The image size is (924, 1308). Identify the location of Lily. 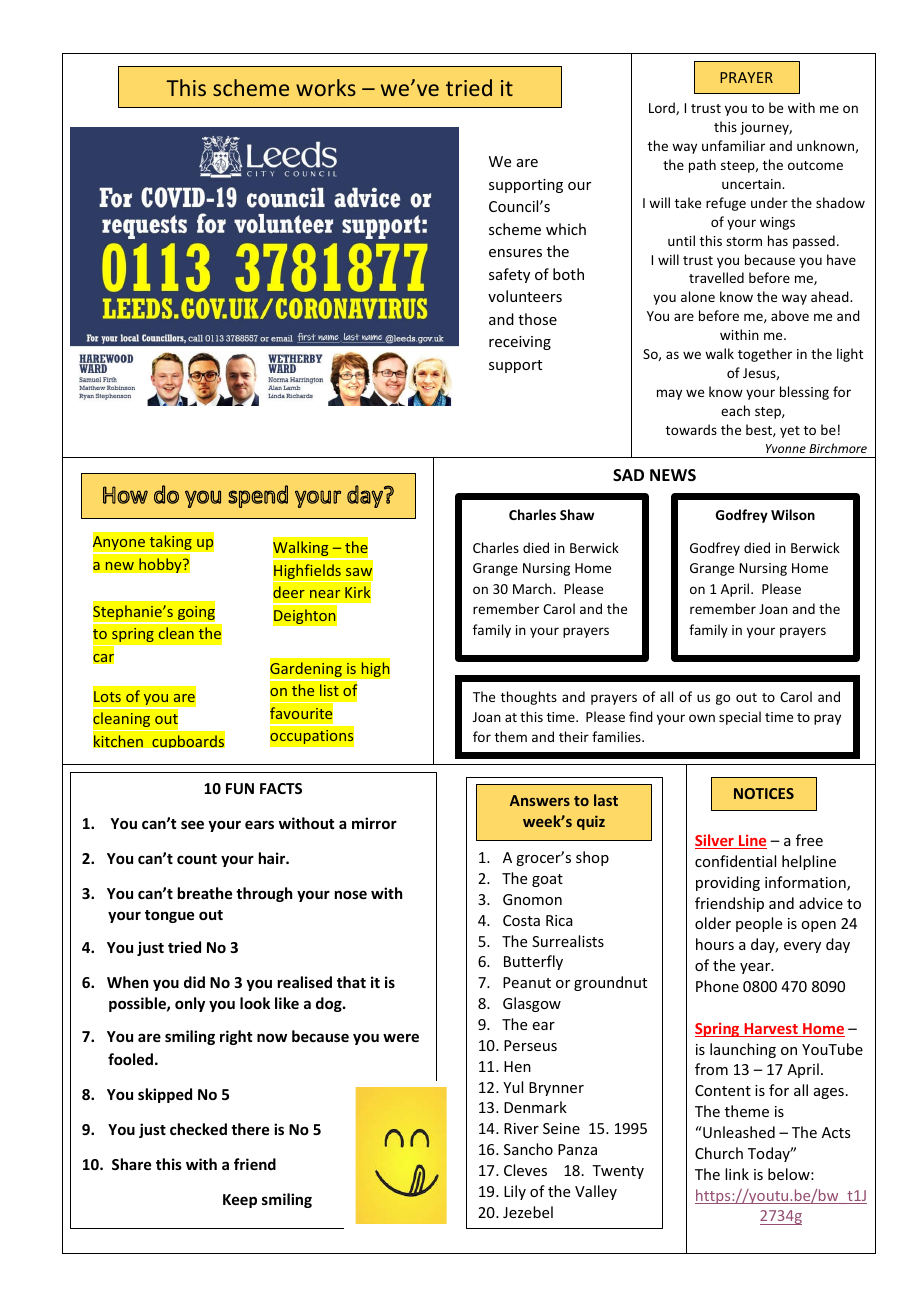
(515, 1192).
